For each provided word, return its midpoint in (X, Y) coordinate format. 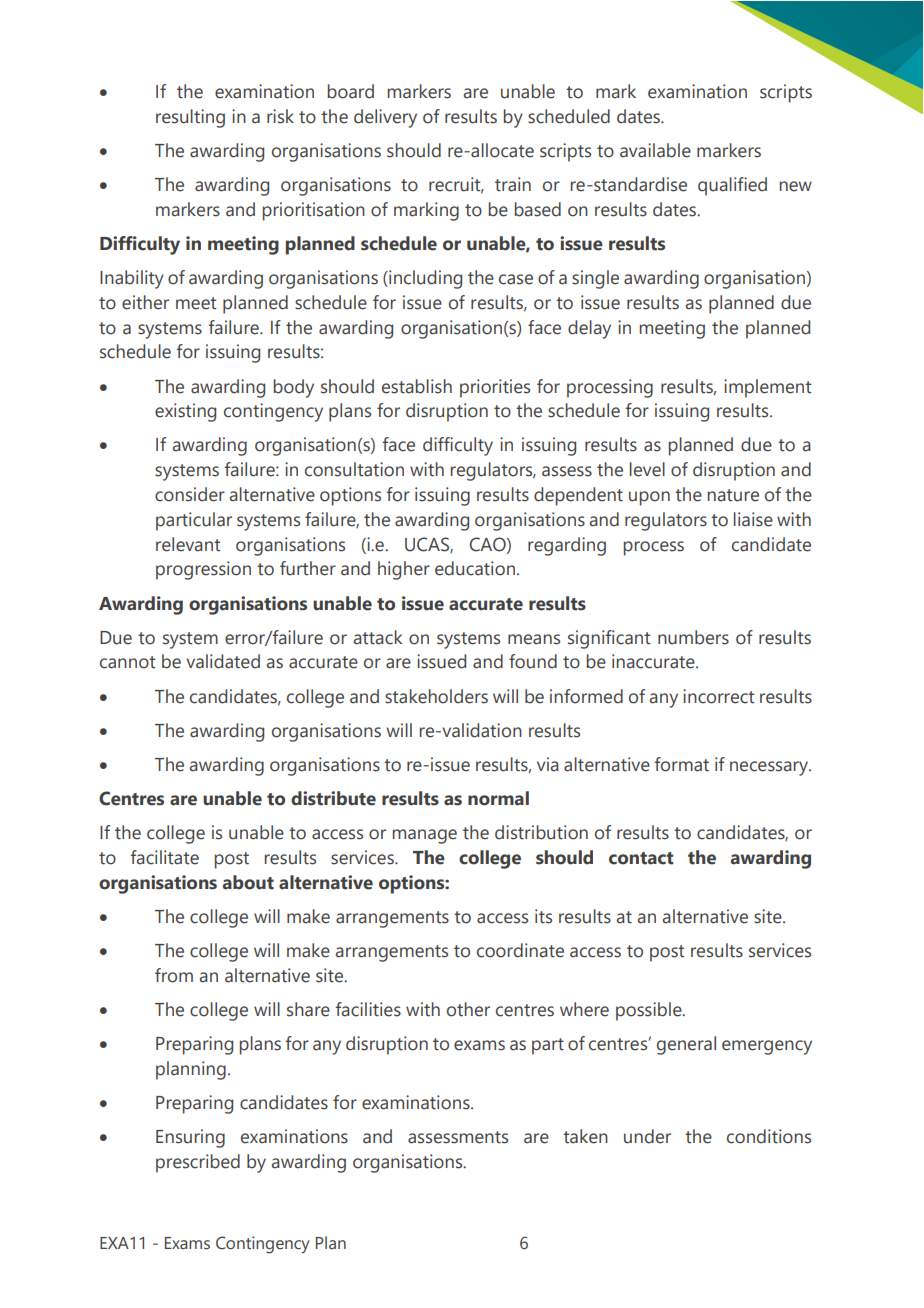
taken (585, 1136)
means (534, 639)
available (655, 150)
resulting (190, 118)
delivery (385, 118)
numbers (693, 637)
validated (223, 661)
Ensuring (190, 1138)
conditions (769, 1136)
